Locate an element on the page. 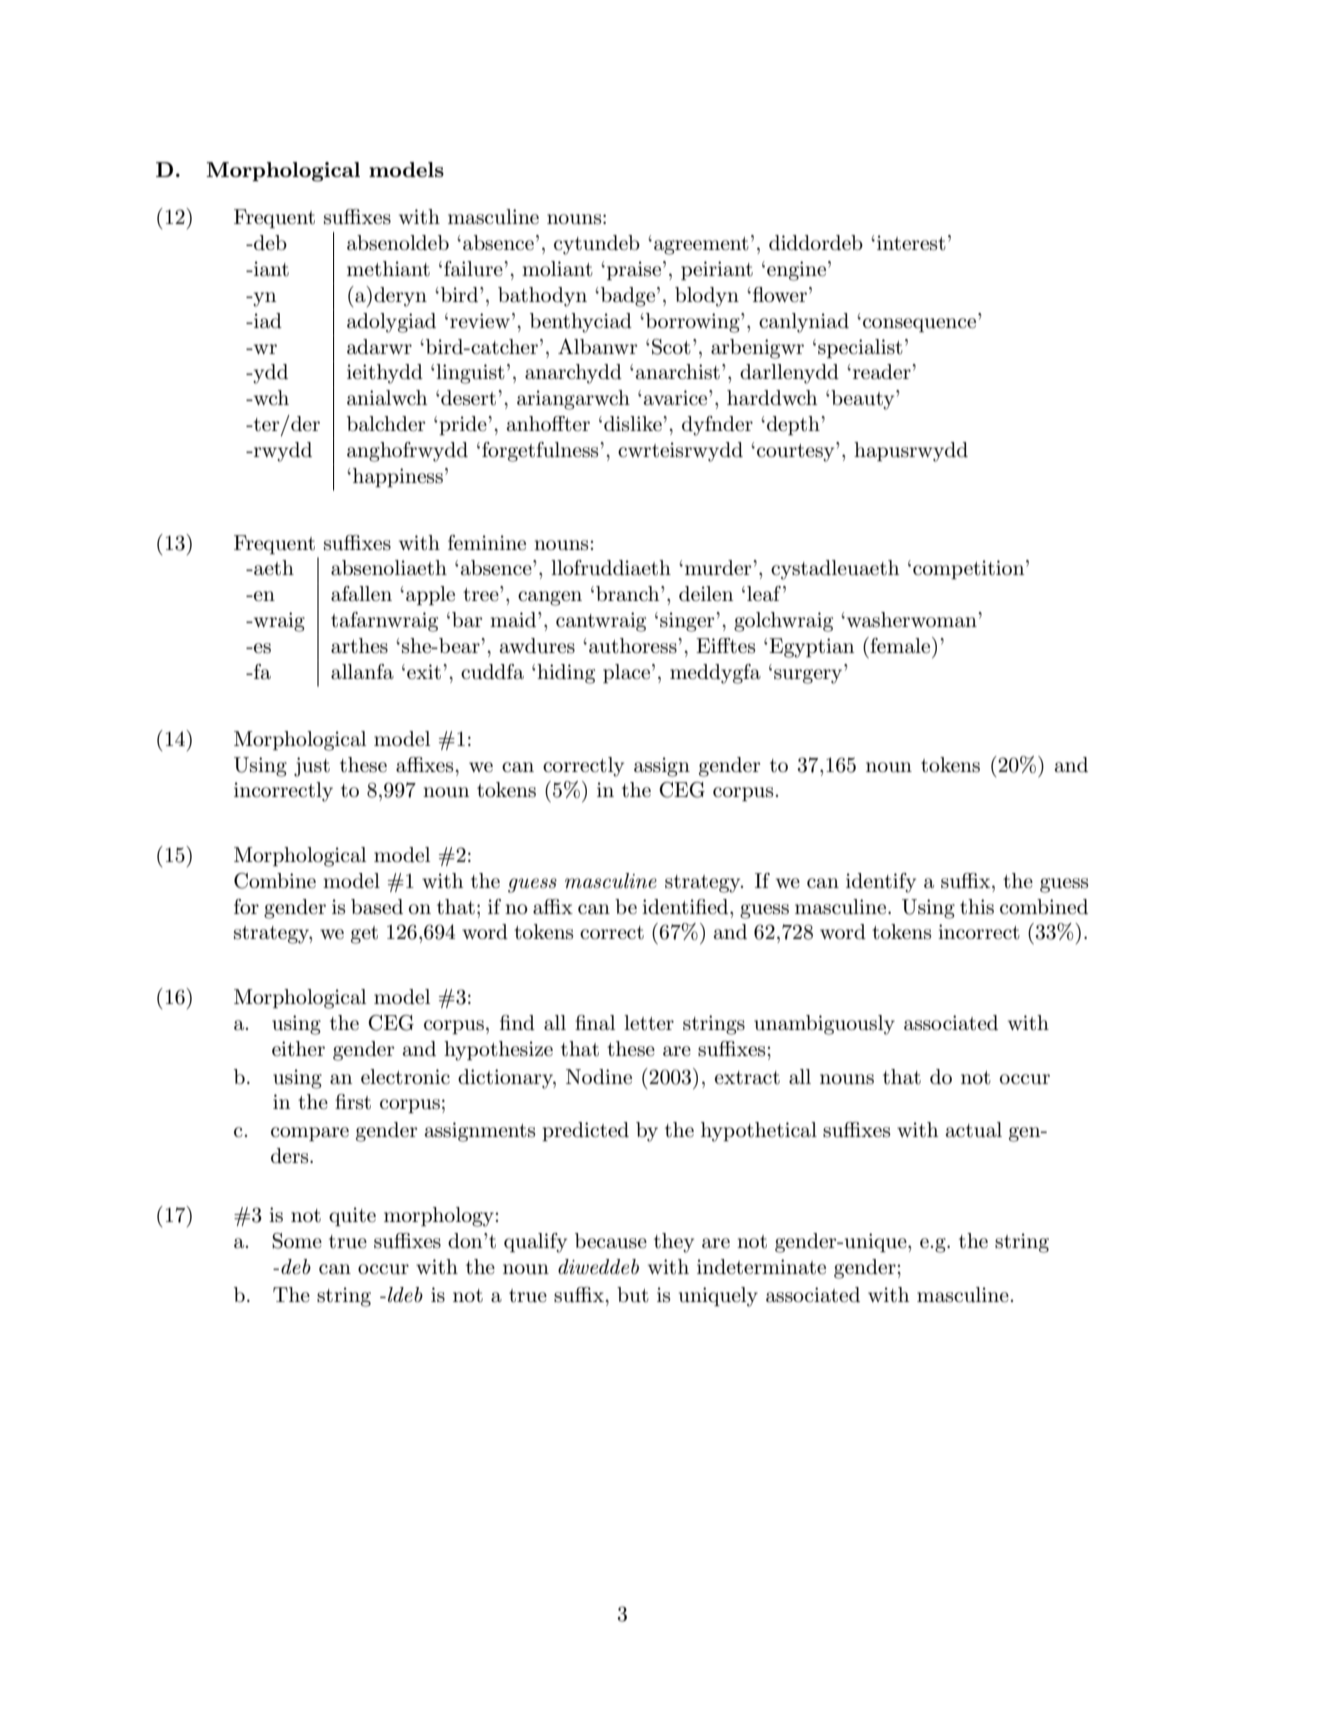  praise is located at coordinates (635, 270).
